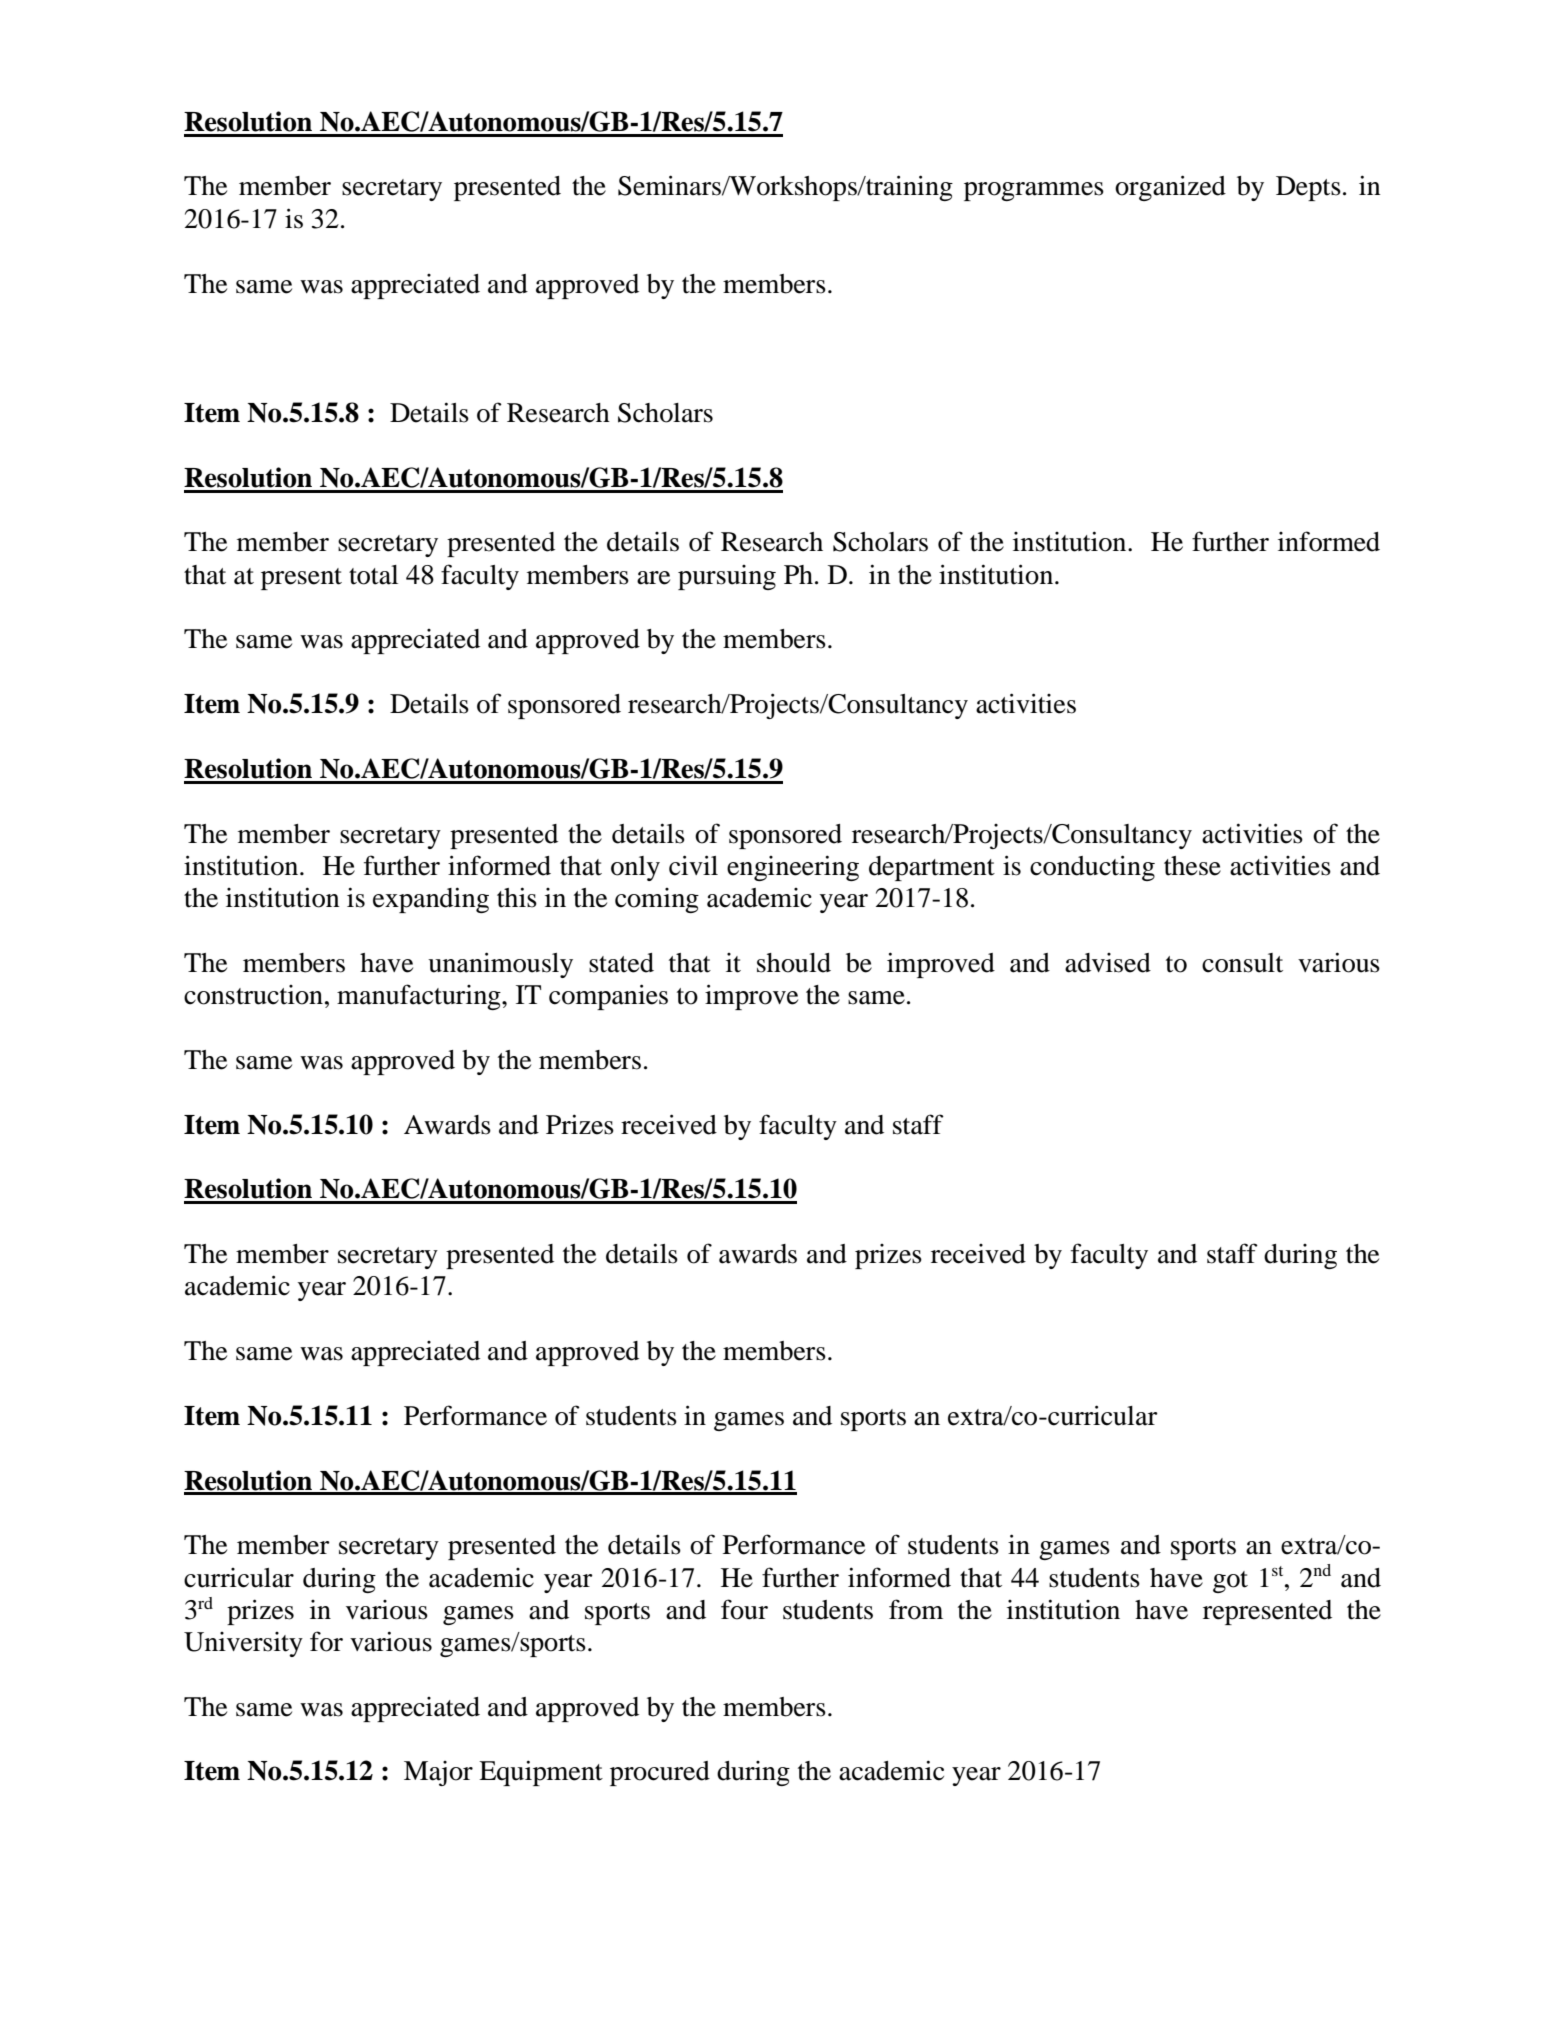 The image size is (1565, 2025). I want to click on Major, so click(438, 1773).
